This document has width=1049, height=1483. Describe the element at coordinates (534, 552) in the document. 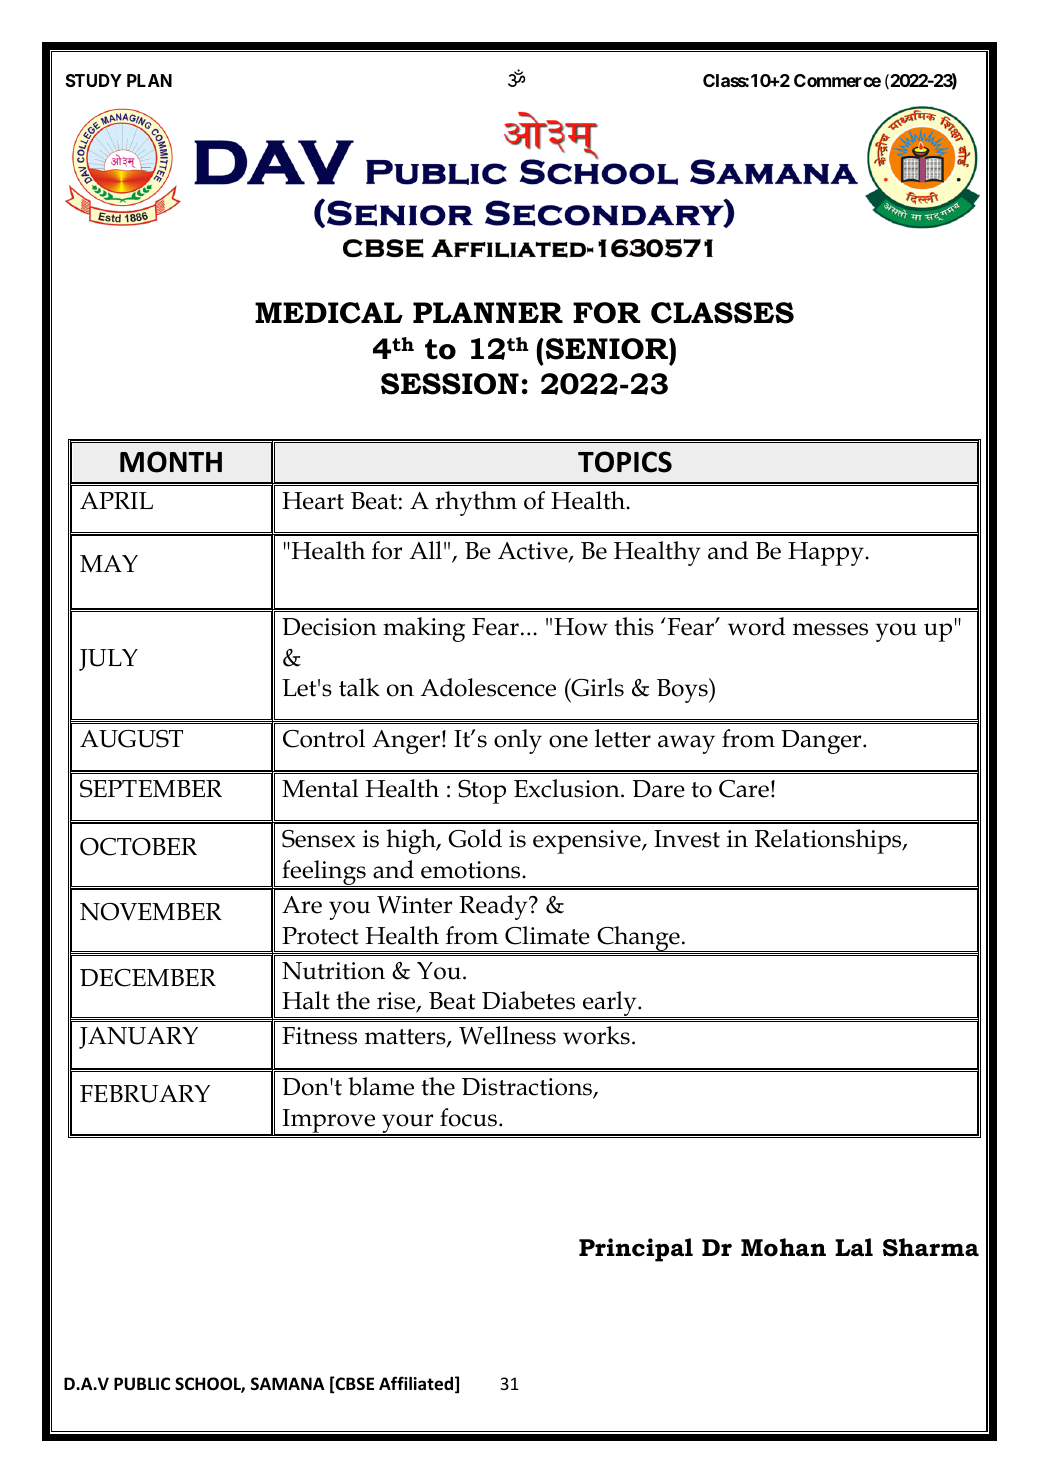

I see `Active` at that location.
